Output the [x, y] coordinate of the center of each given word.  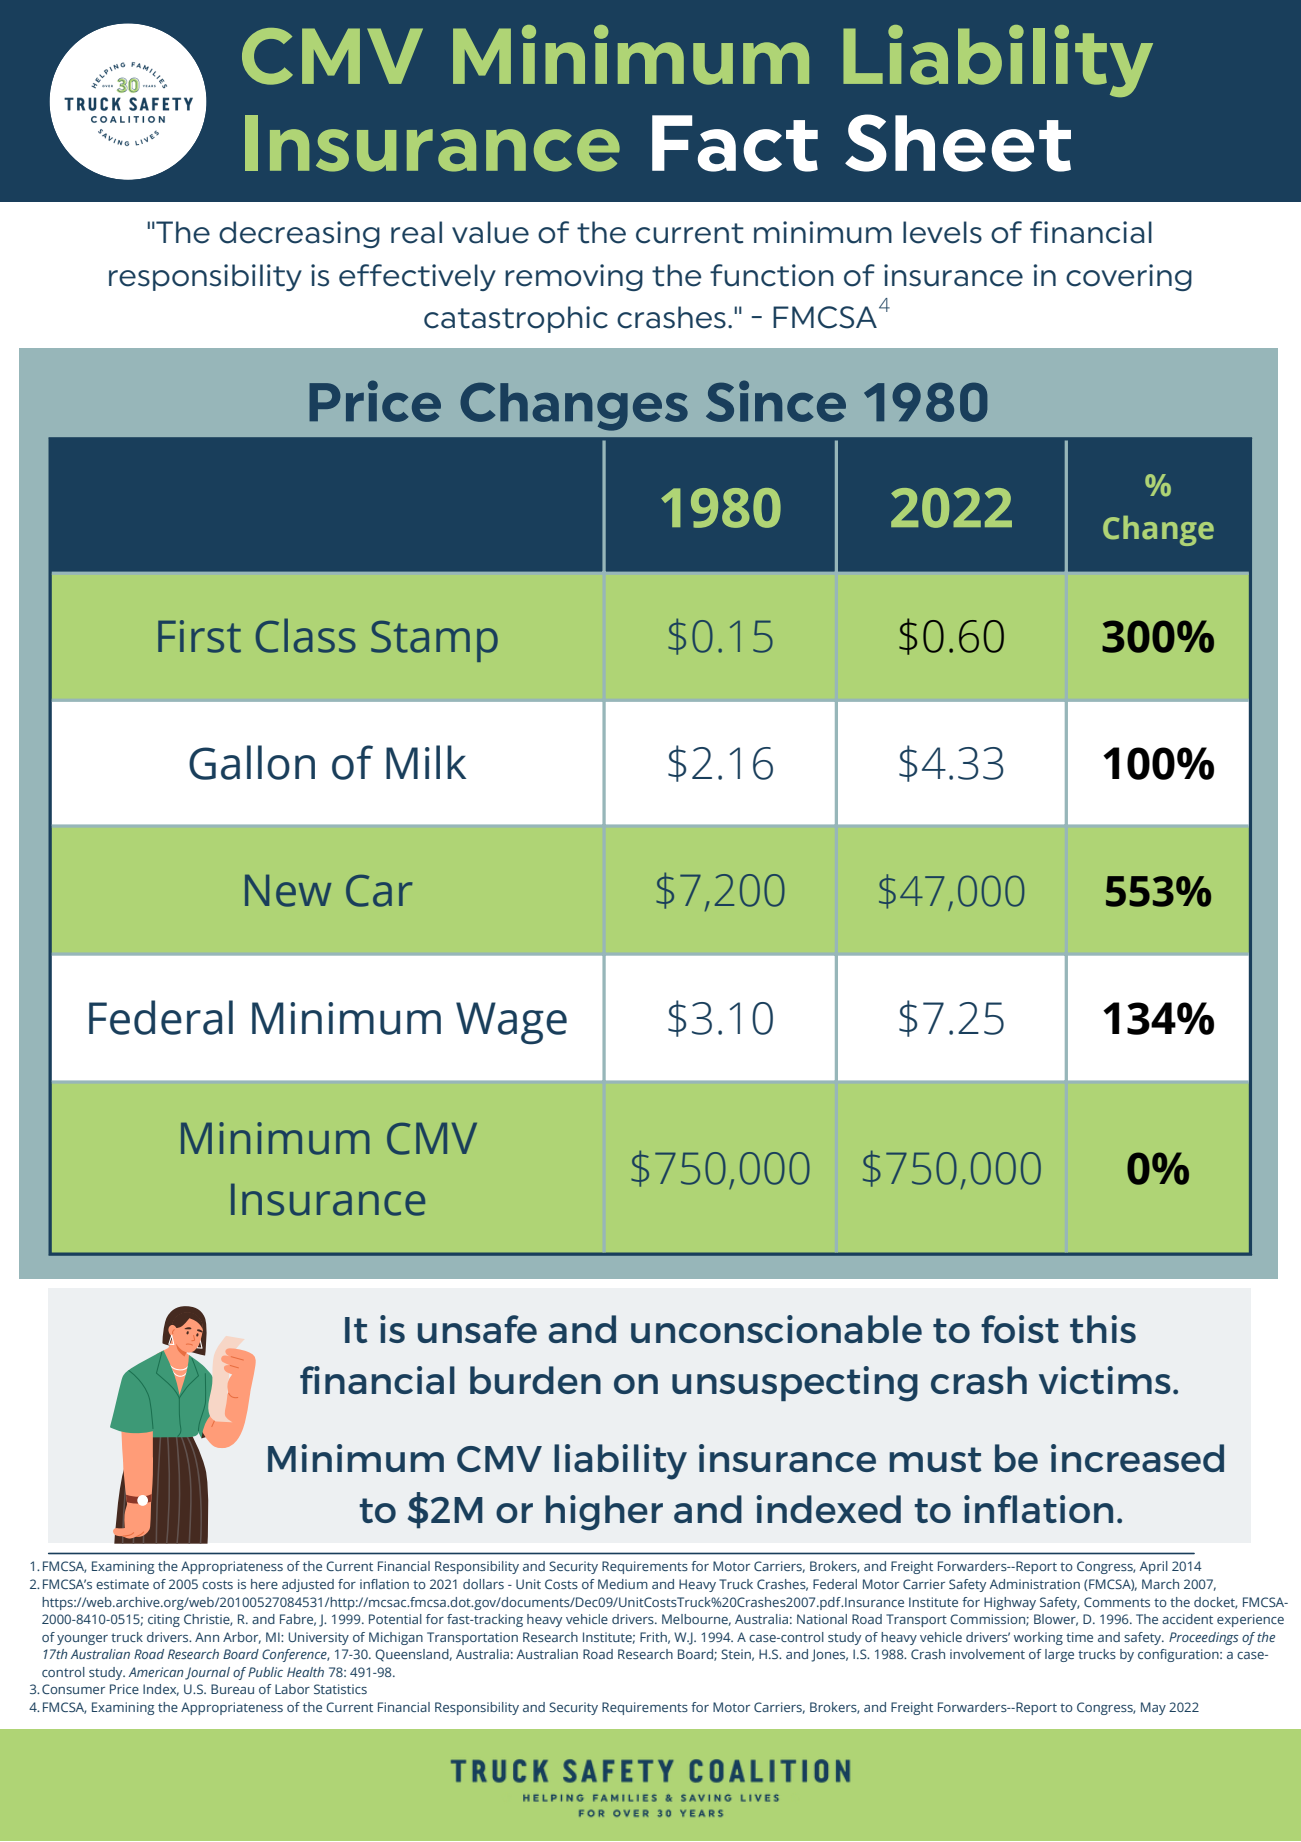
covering [1129, 277]
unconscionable [776, 1329]
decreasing [299, 234]
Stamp [434, 641]
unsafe [477, 1329]
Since [776, 401]
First [199, 636]
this [1103, 1329]
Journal [207, 1673]
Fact [735, 143]
